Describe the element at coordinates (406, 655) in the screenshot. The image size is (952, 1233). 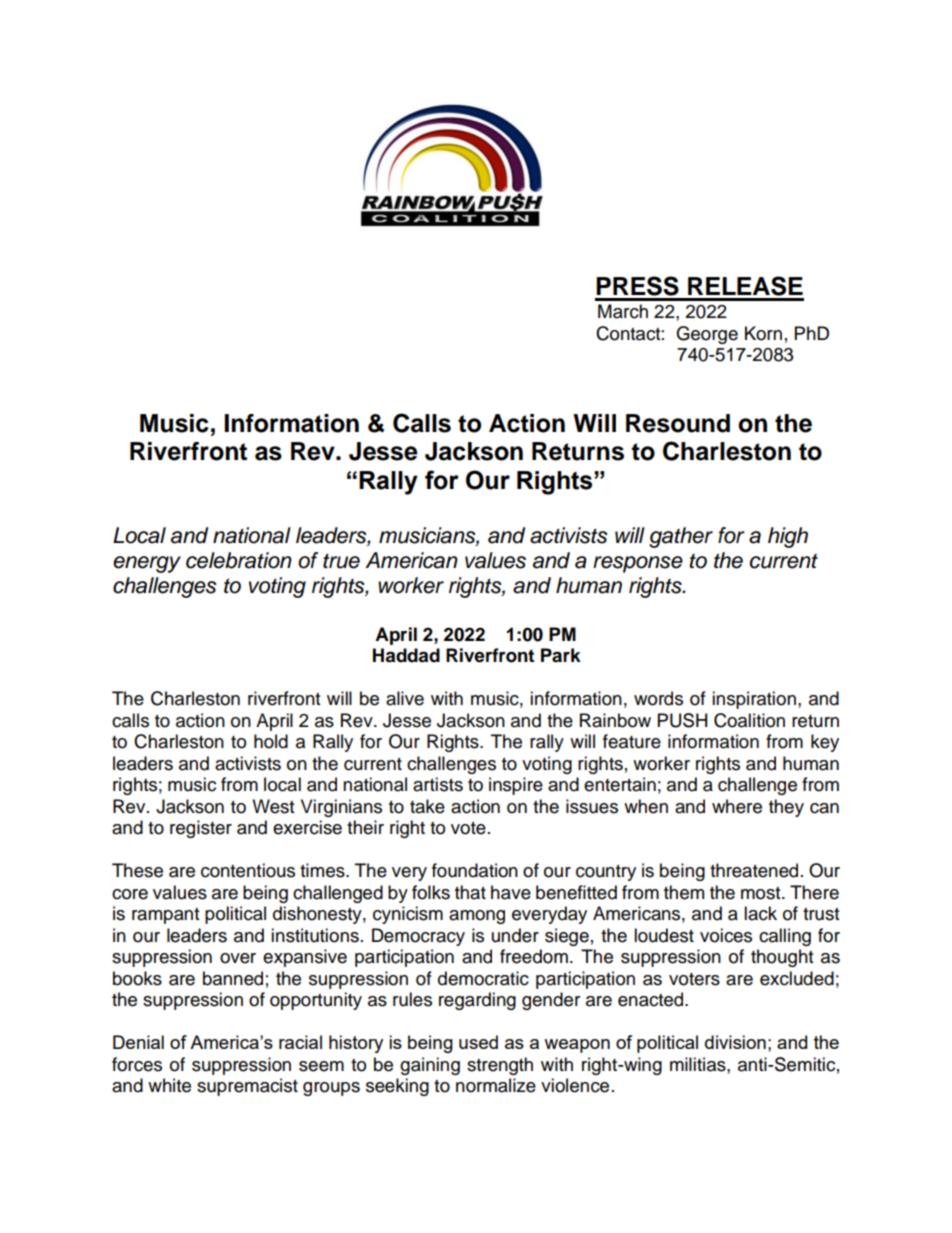
I see `Haddad` at that location.
